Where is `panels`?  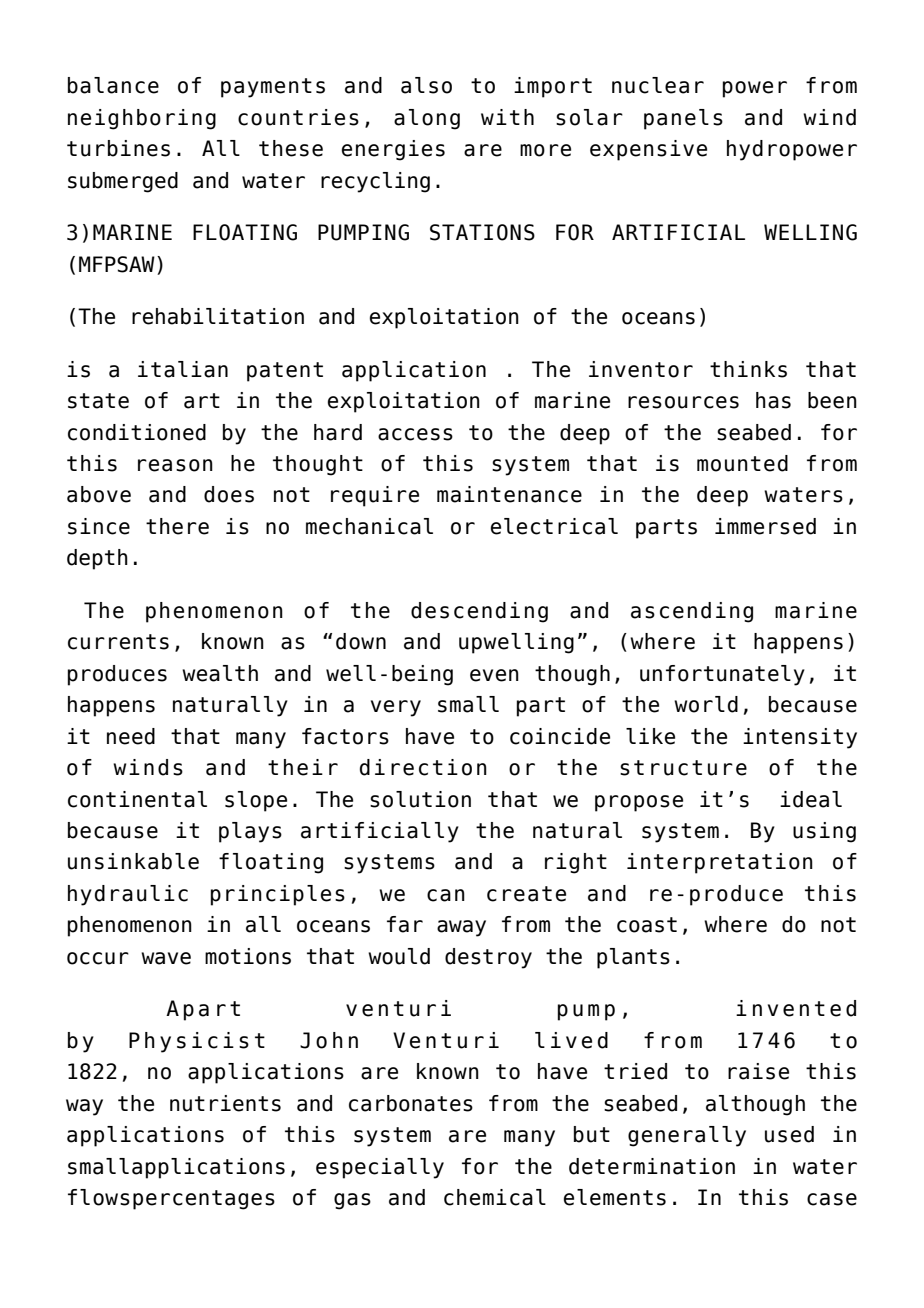
panels is located at coordinates (683, 119).
